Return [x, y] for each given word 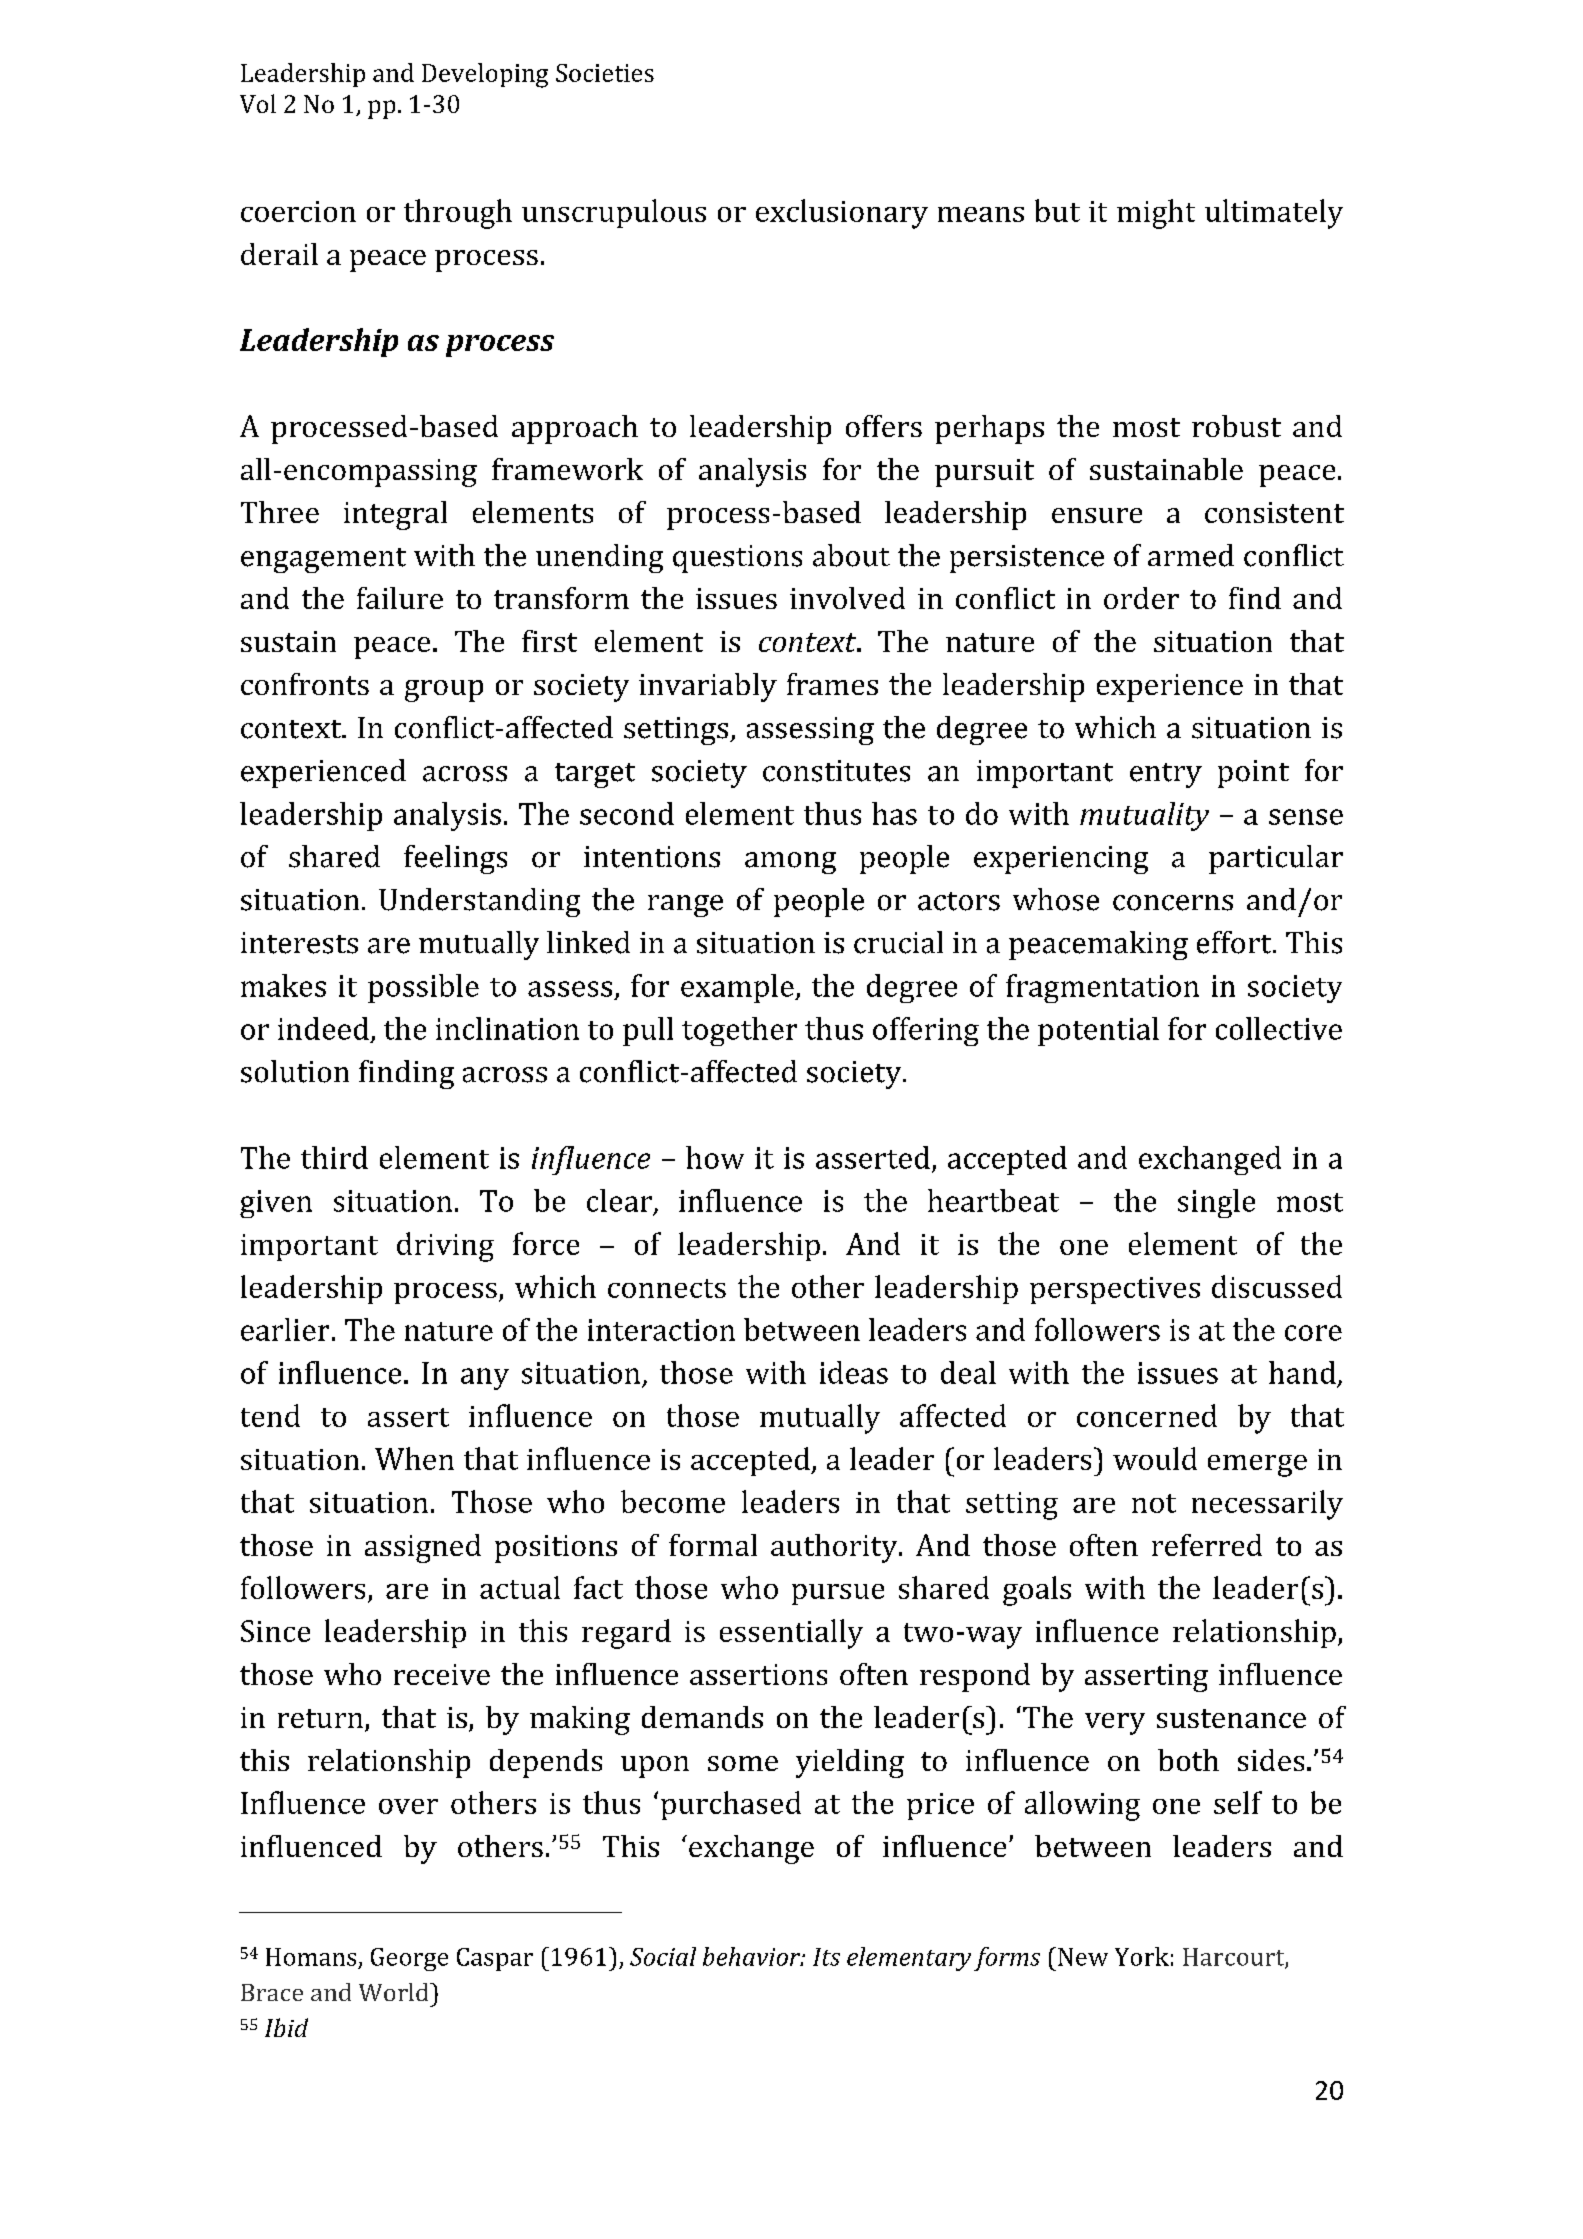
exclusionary [842, 214]
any [485, 1379]
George [409, 1959]
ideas [854, 1372]
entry [1166, 775]
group [444, 691]
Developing [485, 75]
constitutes [836, 771]
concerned [1147, 1415]
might [1156, 214]
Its [826, 1957]
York [1142, 1956]
